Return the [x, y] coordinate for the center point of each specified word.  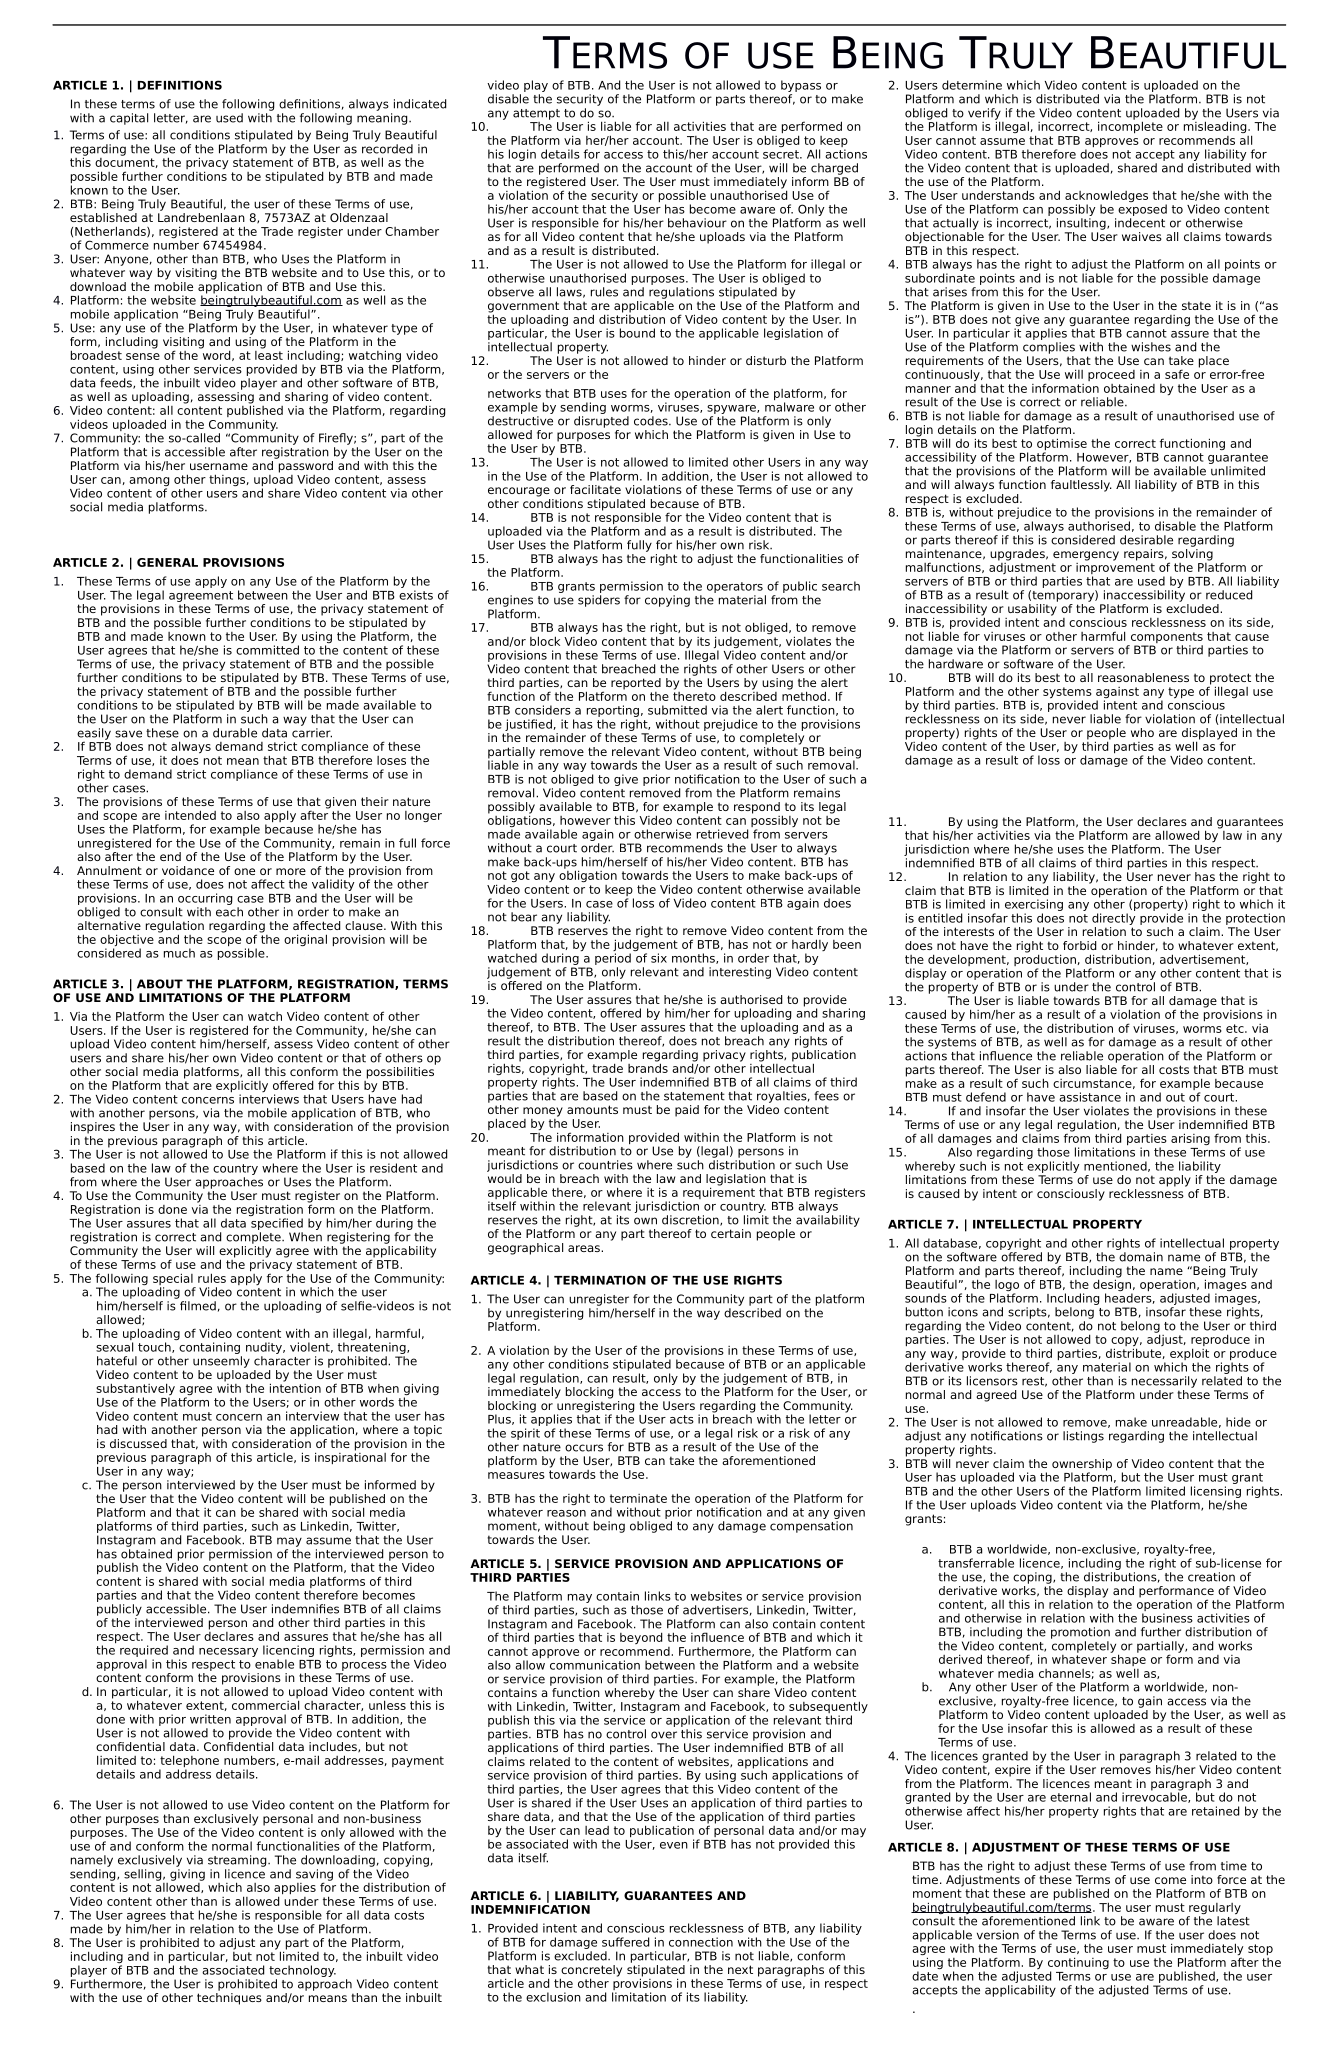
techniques [229, 1999]
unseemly [221, 1362]
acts [682, 1419]
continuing [1078, 1964]
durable [235, 733]
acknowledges [1106, 197]
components [1165, 639]
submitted [677, 710]
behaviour [697, 223]
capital [129, 119]
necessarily [1164, 1382]
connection [701, 1942]
